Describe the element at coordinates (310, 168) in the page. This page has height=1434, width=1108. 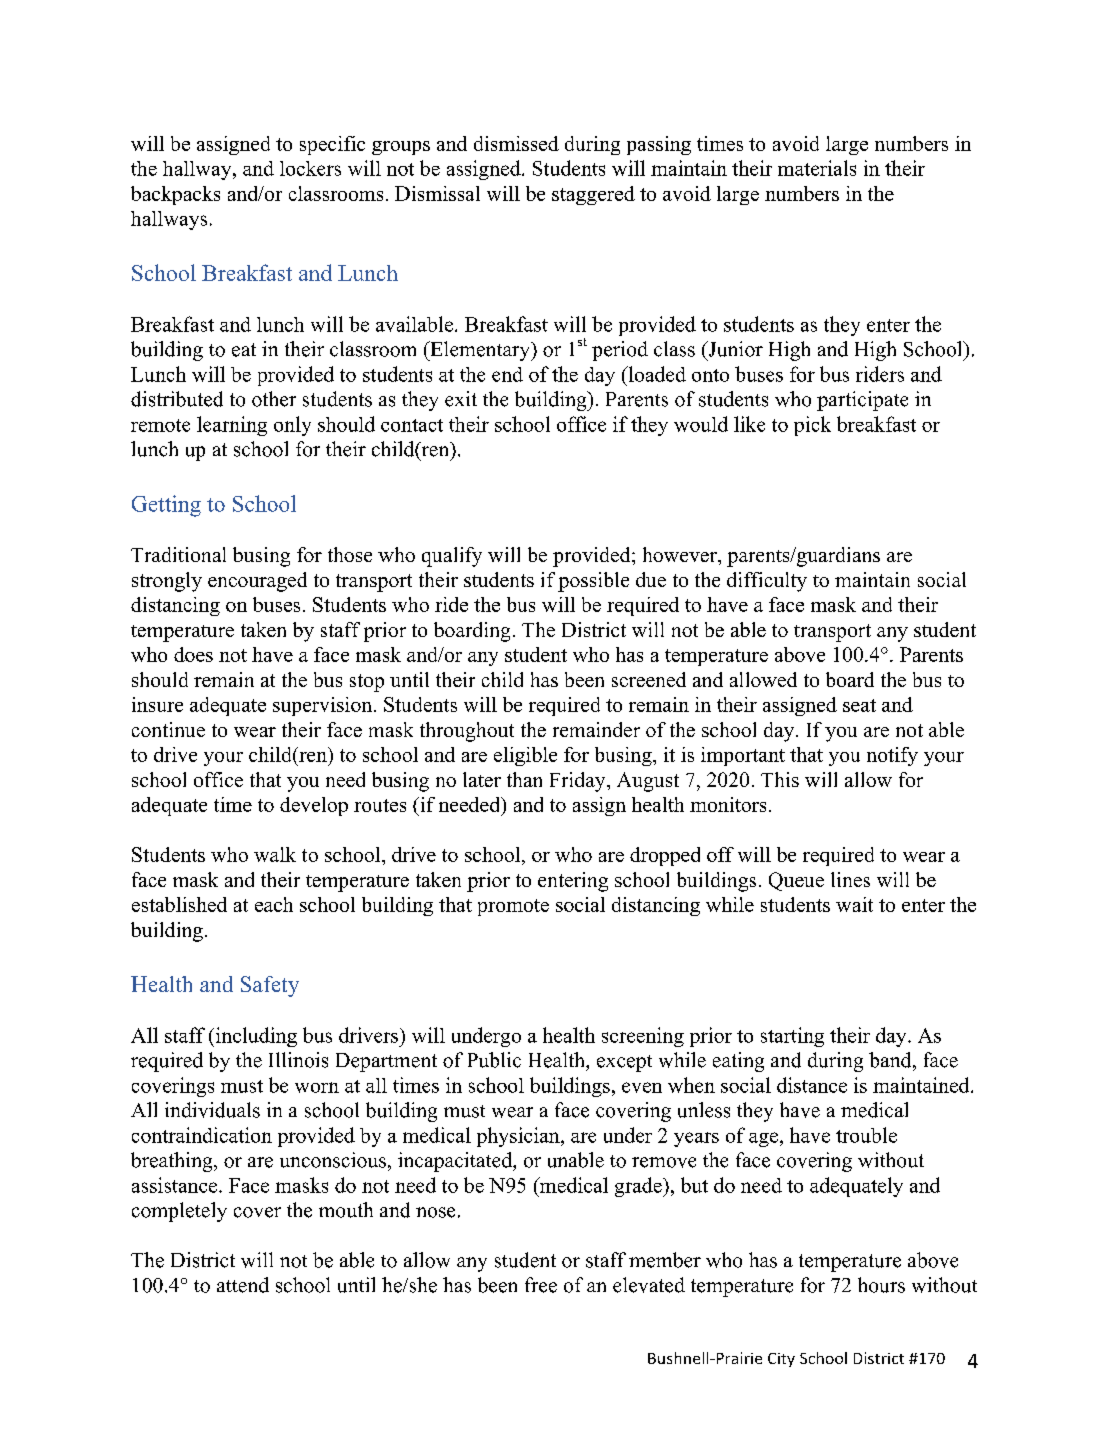
I see `lockers` at that location.
